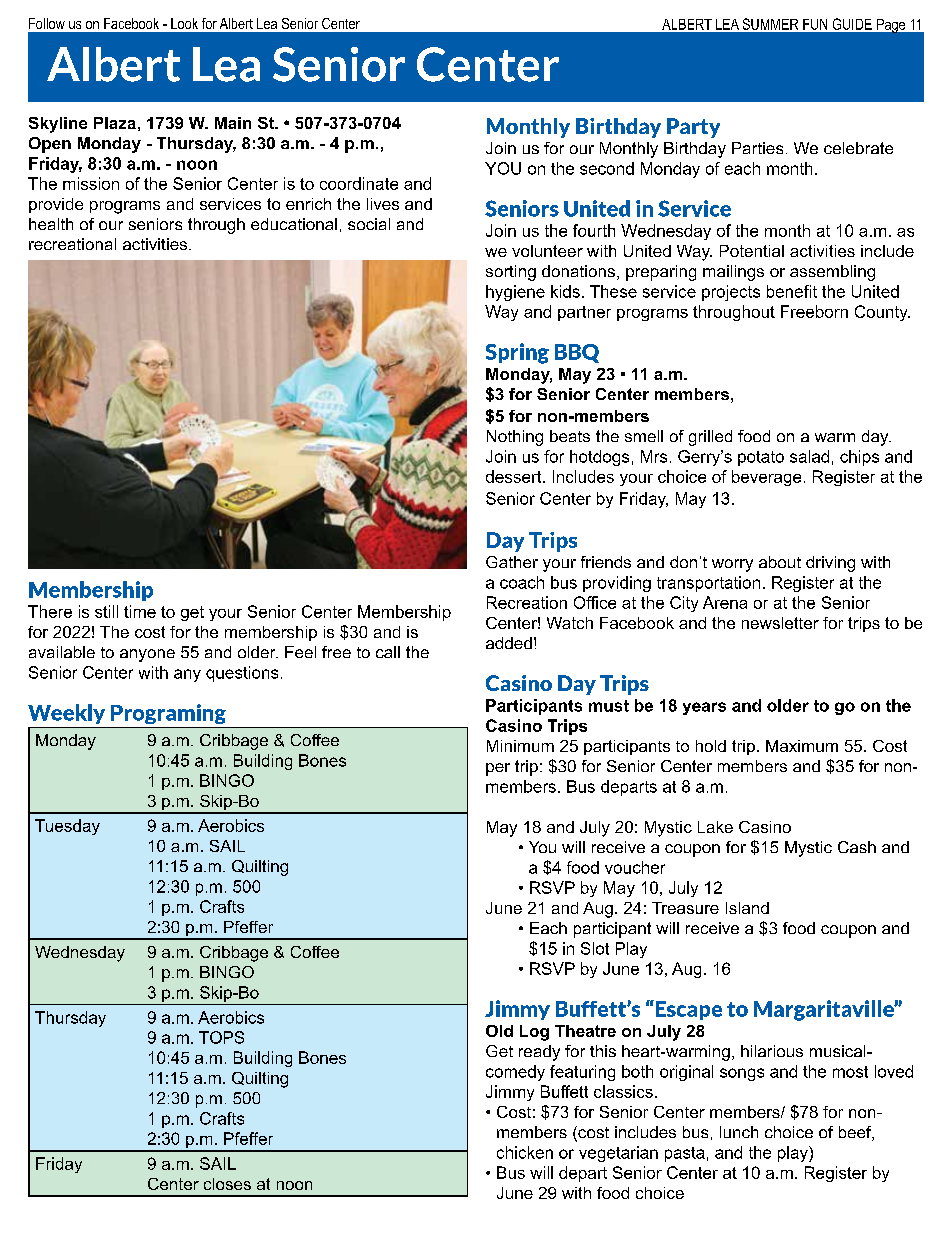  What do you see at coordinates (757, 148) in the screenshot?
I see `Parties` at bounding box center [757, 148].
